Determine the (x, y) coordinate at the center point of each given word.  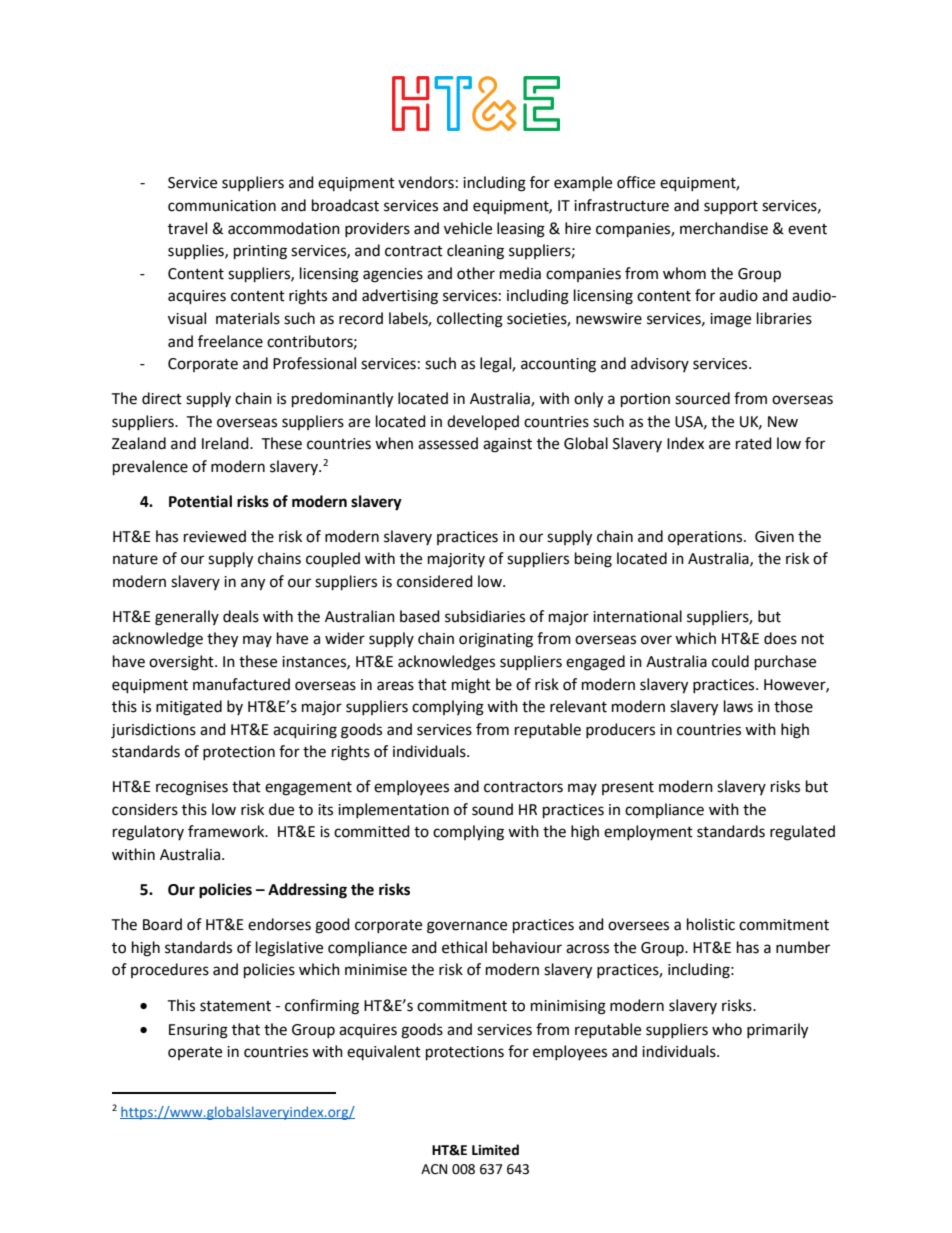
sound (492, 809)
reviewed (215, 536)
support (731, 207)
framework (227, 831)
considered (435, 581)
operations (706, 538)
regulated (802, 833)
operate (195, 1053)
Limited (495, 1150)
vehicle (468, 228)
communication (222, 206)
